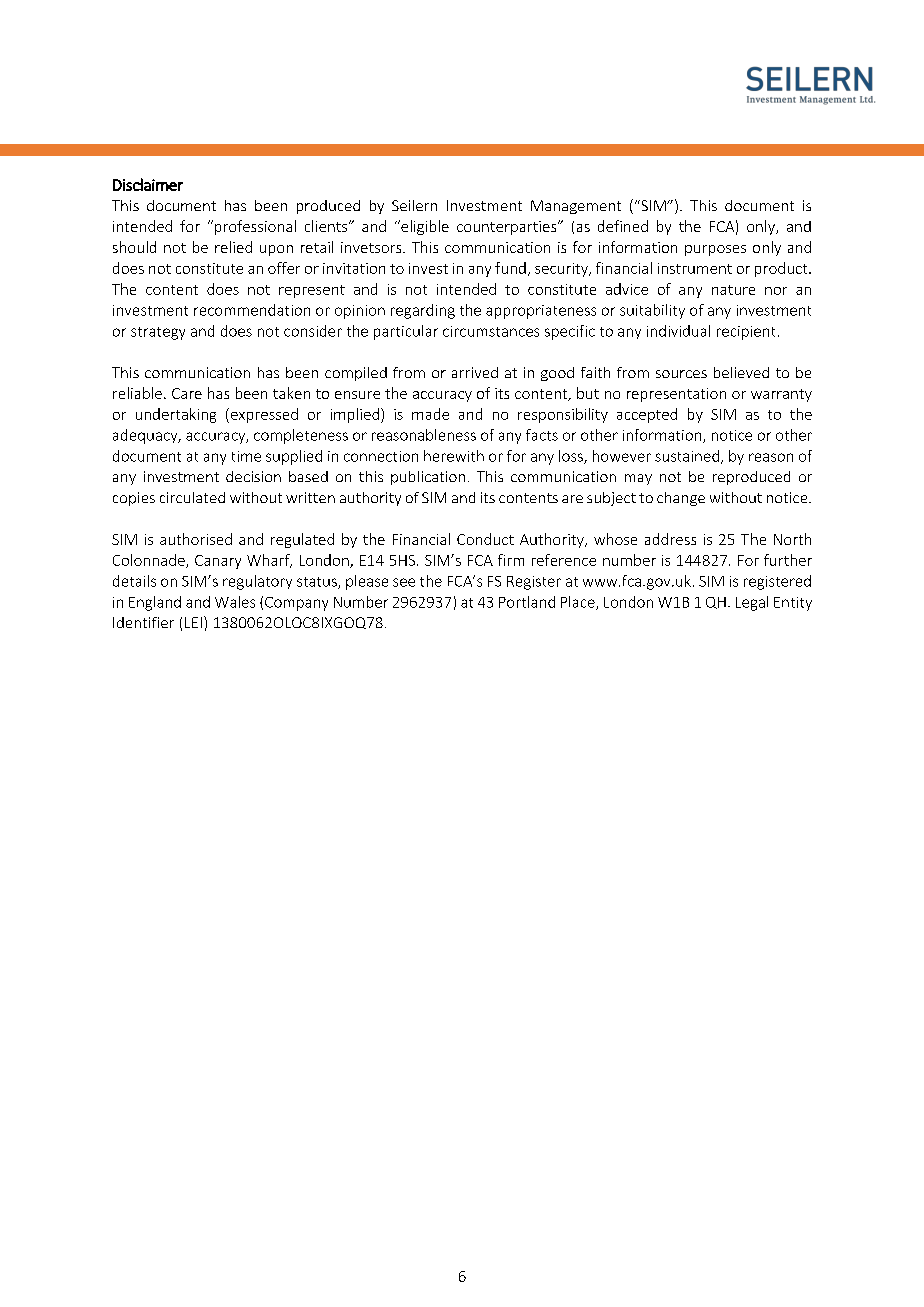 This screenshot has width=924, height=1307. I want to click on offer, so click(284, 268).
